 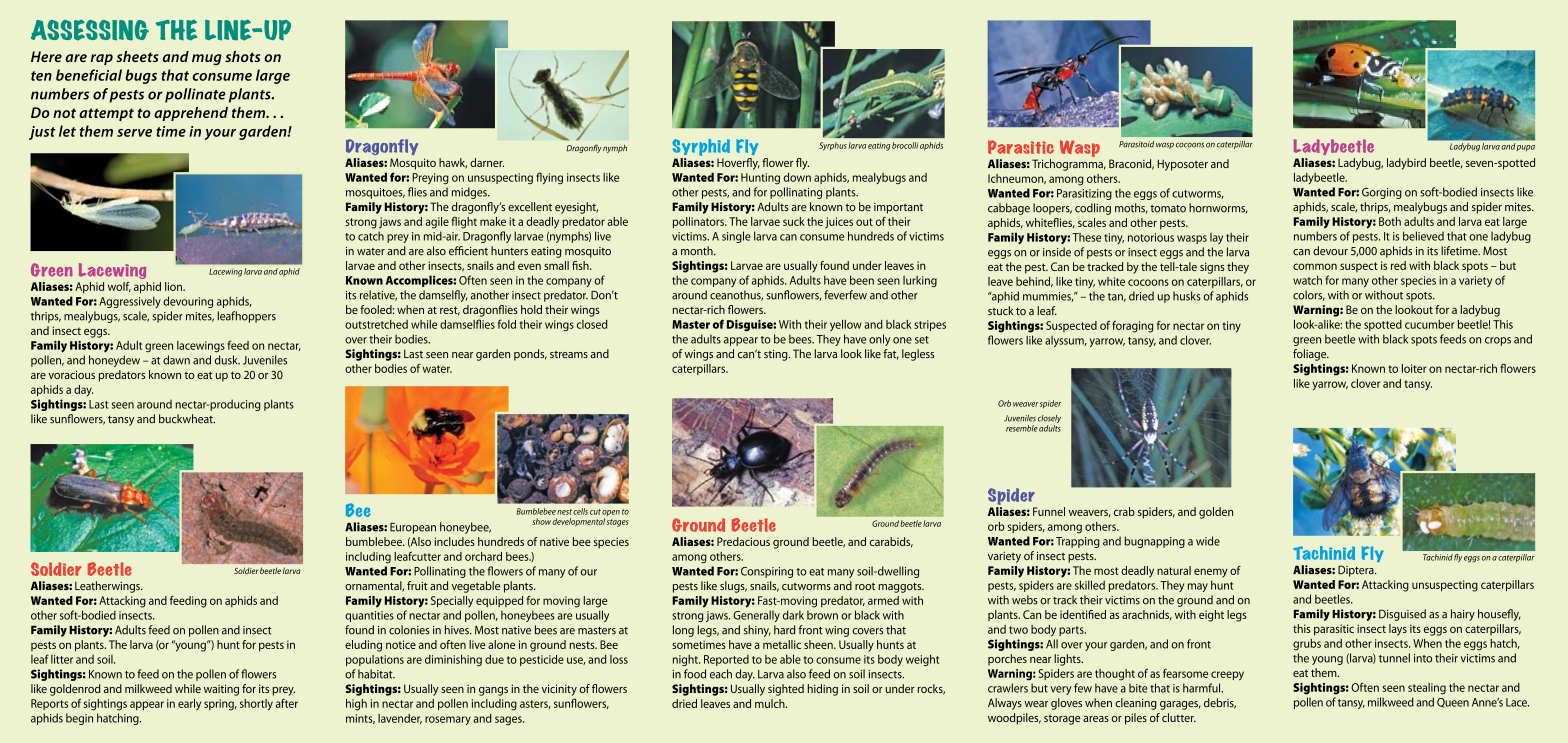 What do you see at coordinates (227, 360) in the screenshot?
I see `dusk` at bounding box center [227, 360].
